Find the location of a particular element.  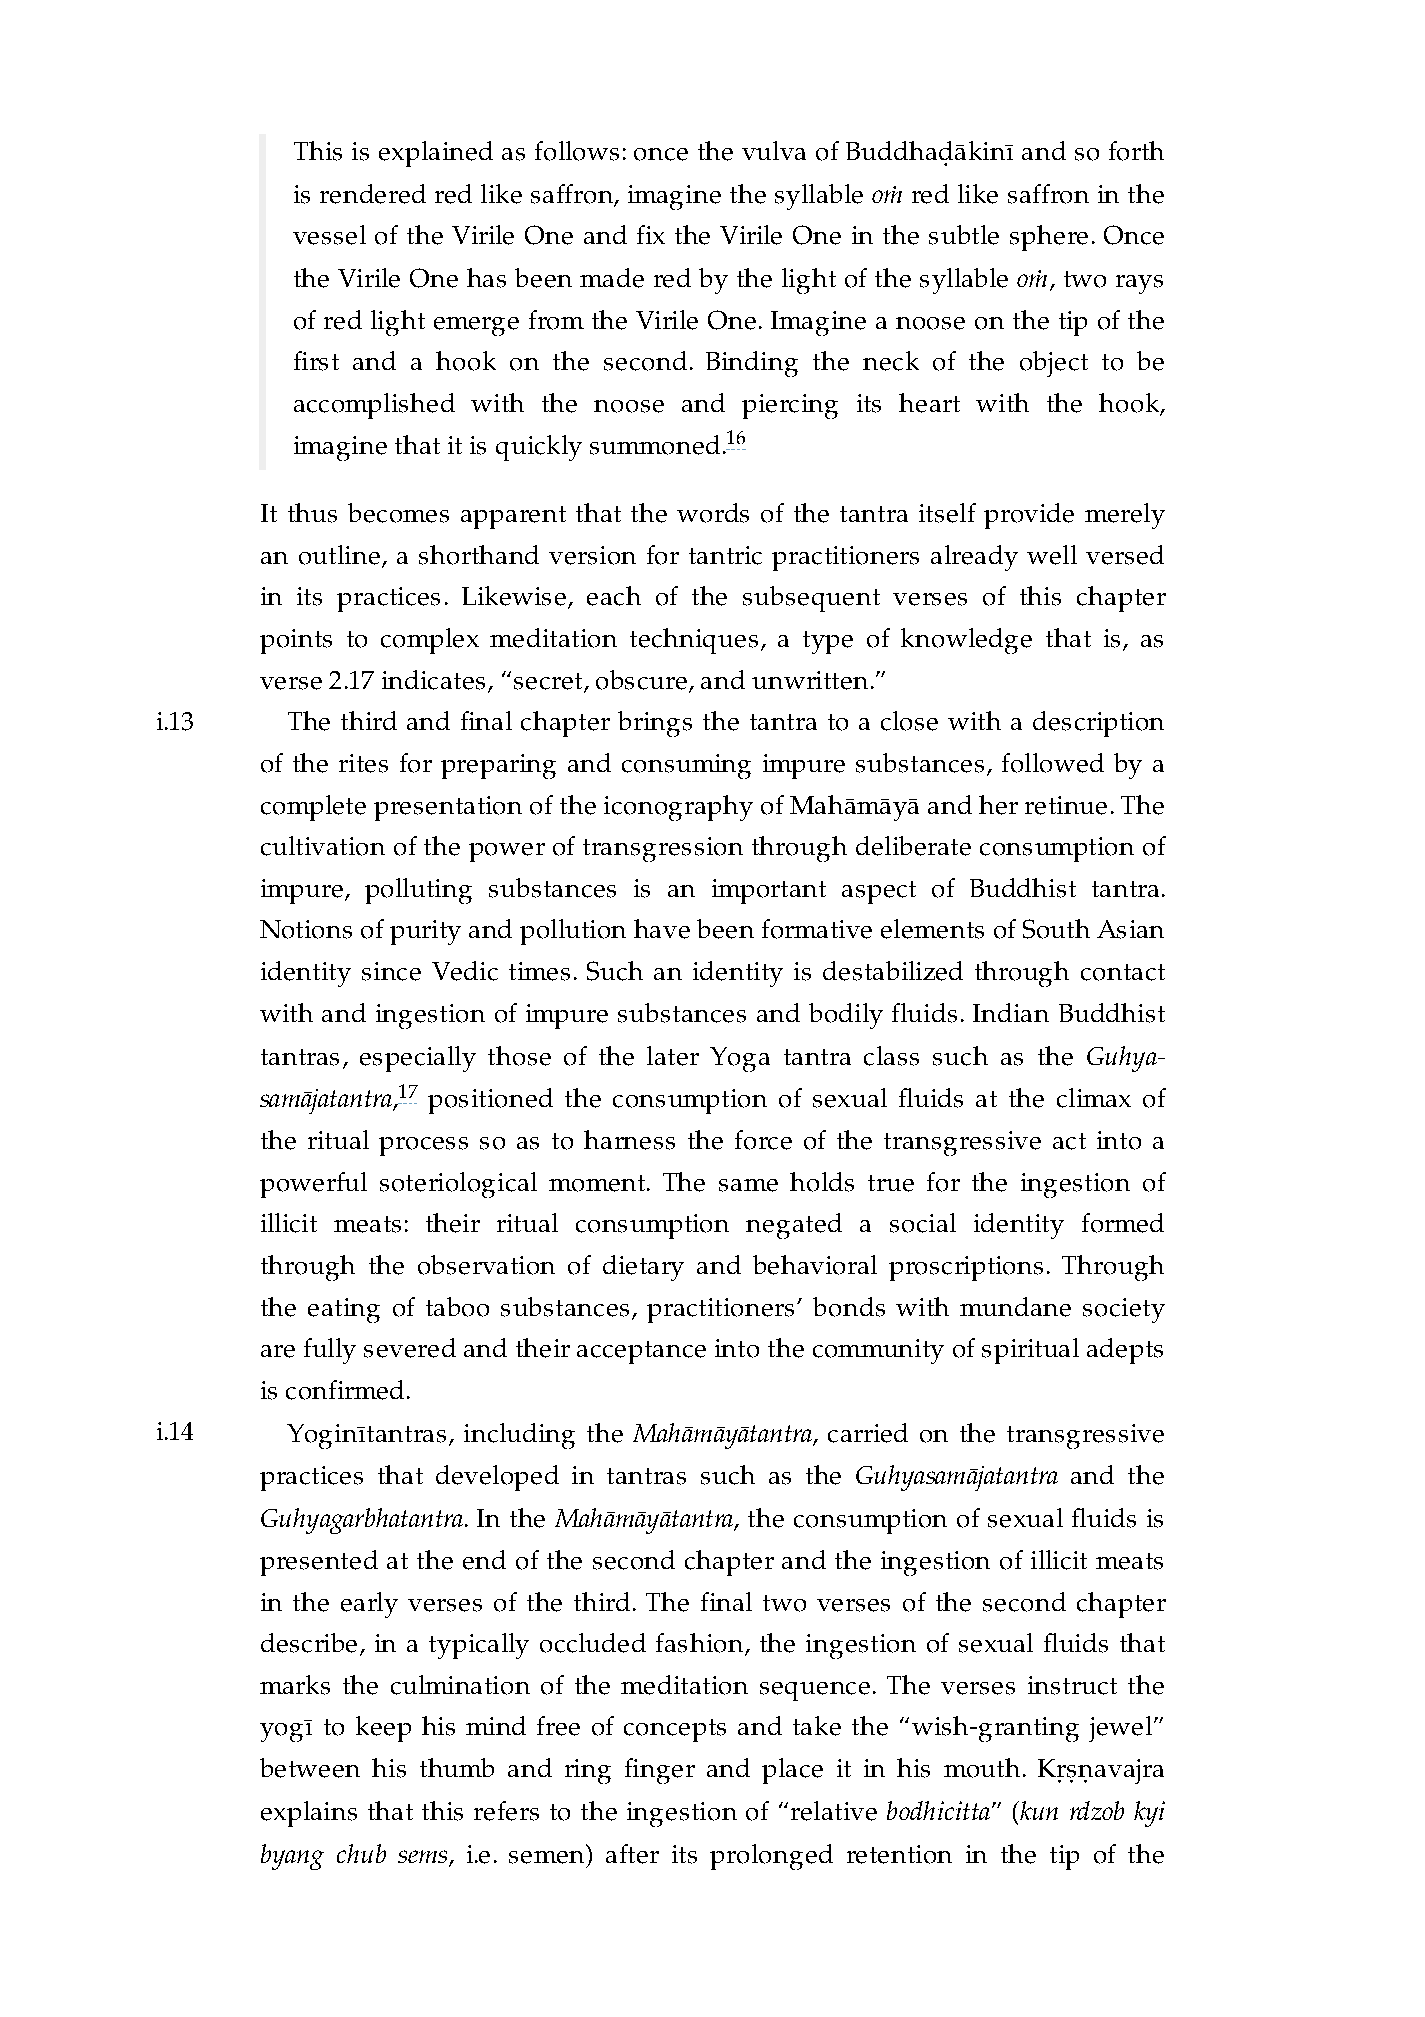

Yoga is located at coordinates (740, 1059).
